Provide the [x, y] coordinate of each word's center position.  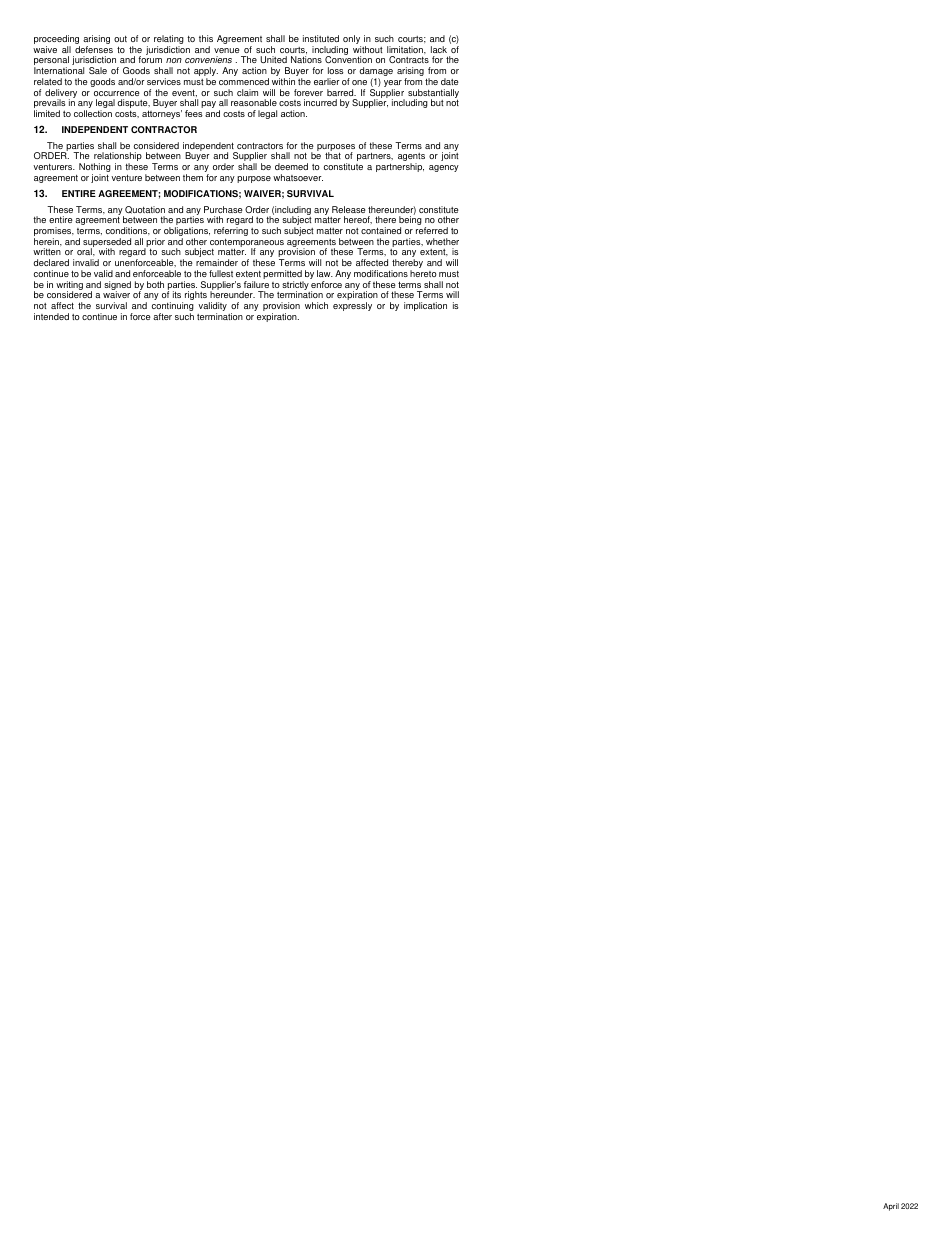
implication [425, 306]
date [450, 81]
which [316, 305]
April [891, 1207]
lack [439, 49]
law [325, 273]
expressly [352, 306]
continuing [173, 308]
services [164, 81]
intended [51, 316]
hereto [423, 273]
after [162, 316]
